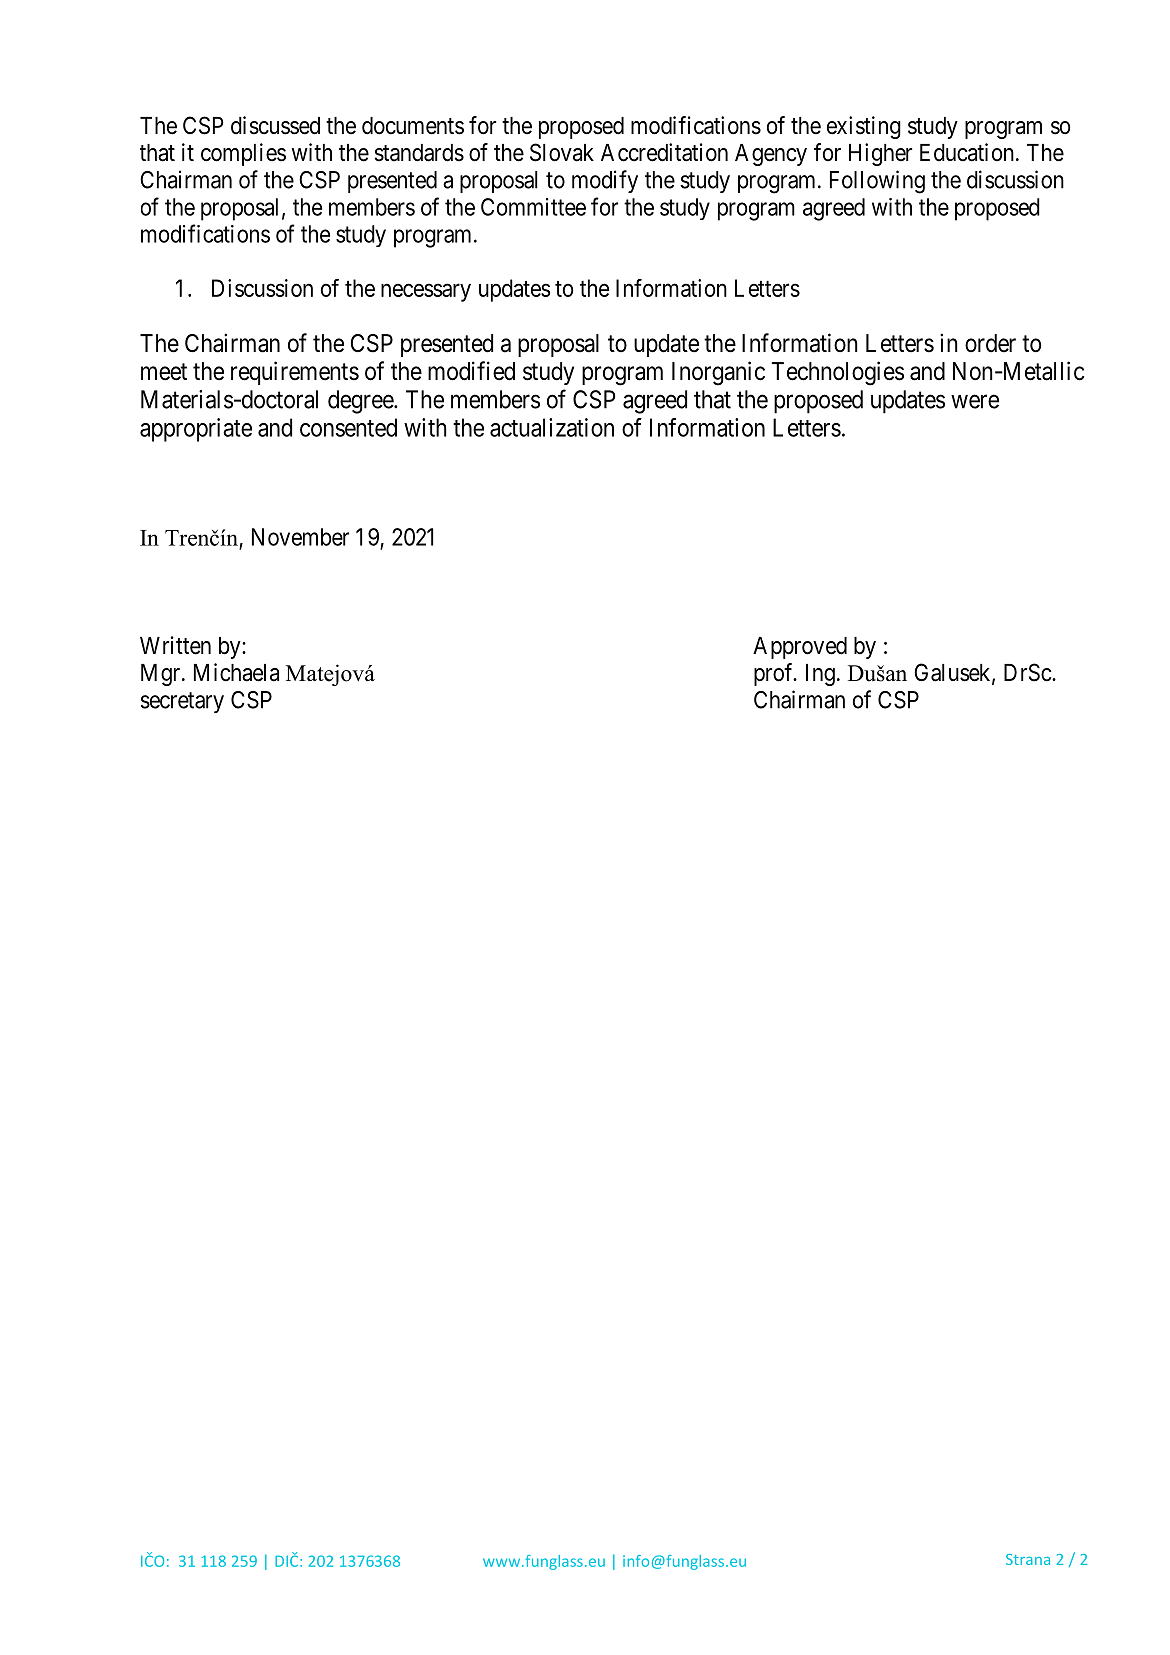  What do you see at coordinates (471, 371) in the screenshot?
I see `modified` at bounding box center [471, 371].
